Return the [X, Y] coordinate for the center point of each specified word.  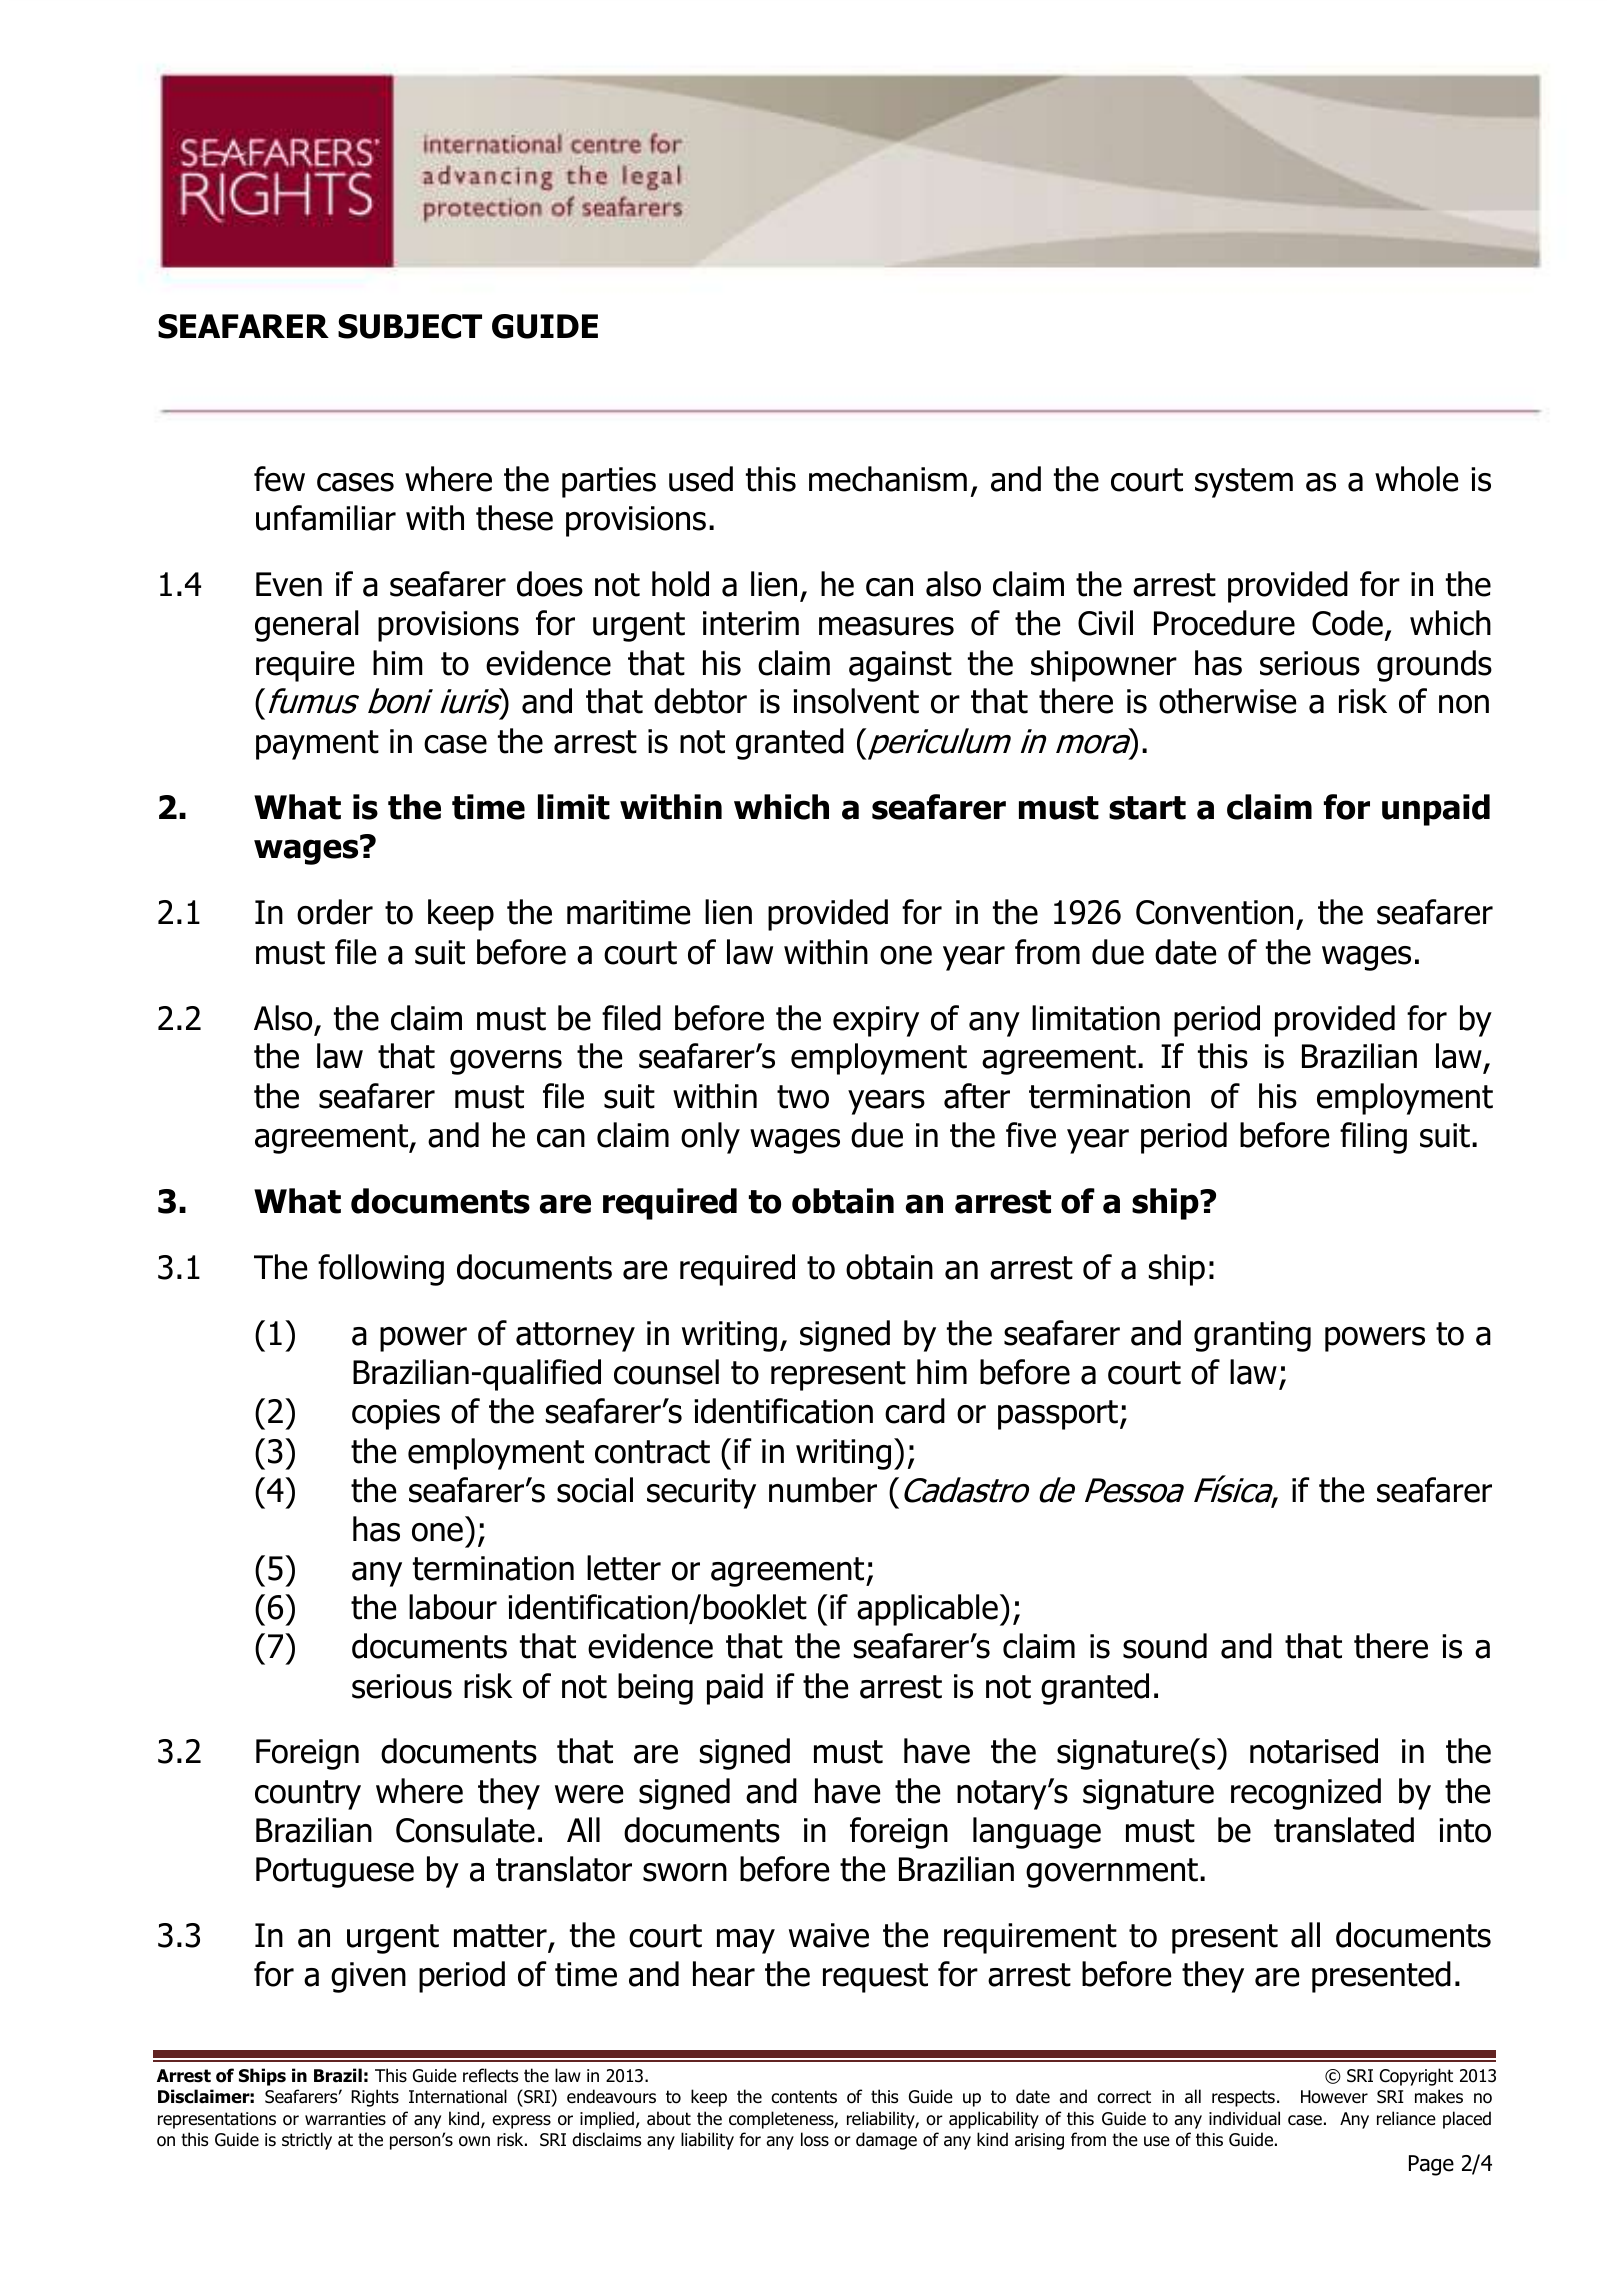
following [381, 1270]
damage [886, 2141]
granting [1252, 1336]
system [1244, 483]
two [803, 1097]
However [1334, 2097]
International [458, 2096]
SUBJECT [410, 326]
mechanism [888, 479]
